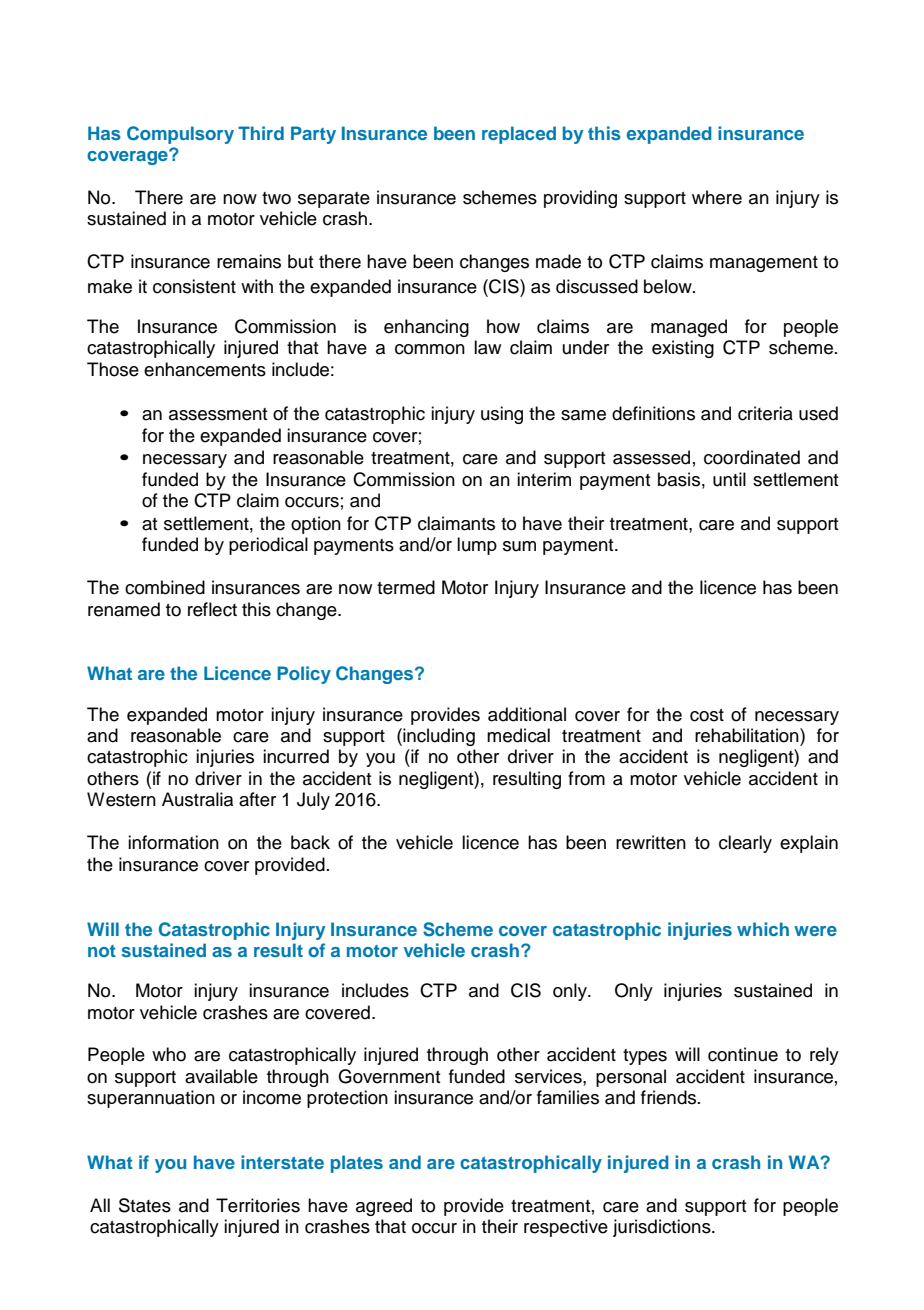 The image size is (924, 1310). Describe the element at coordinates (663, 1228) in the document. I see `jurisdictions` at that location.
